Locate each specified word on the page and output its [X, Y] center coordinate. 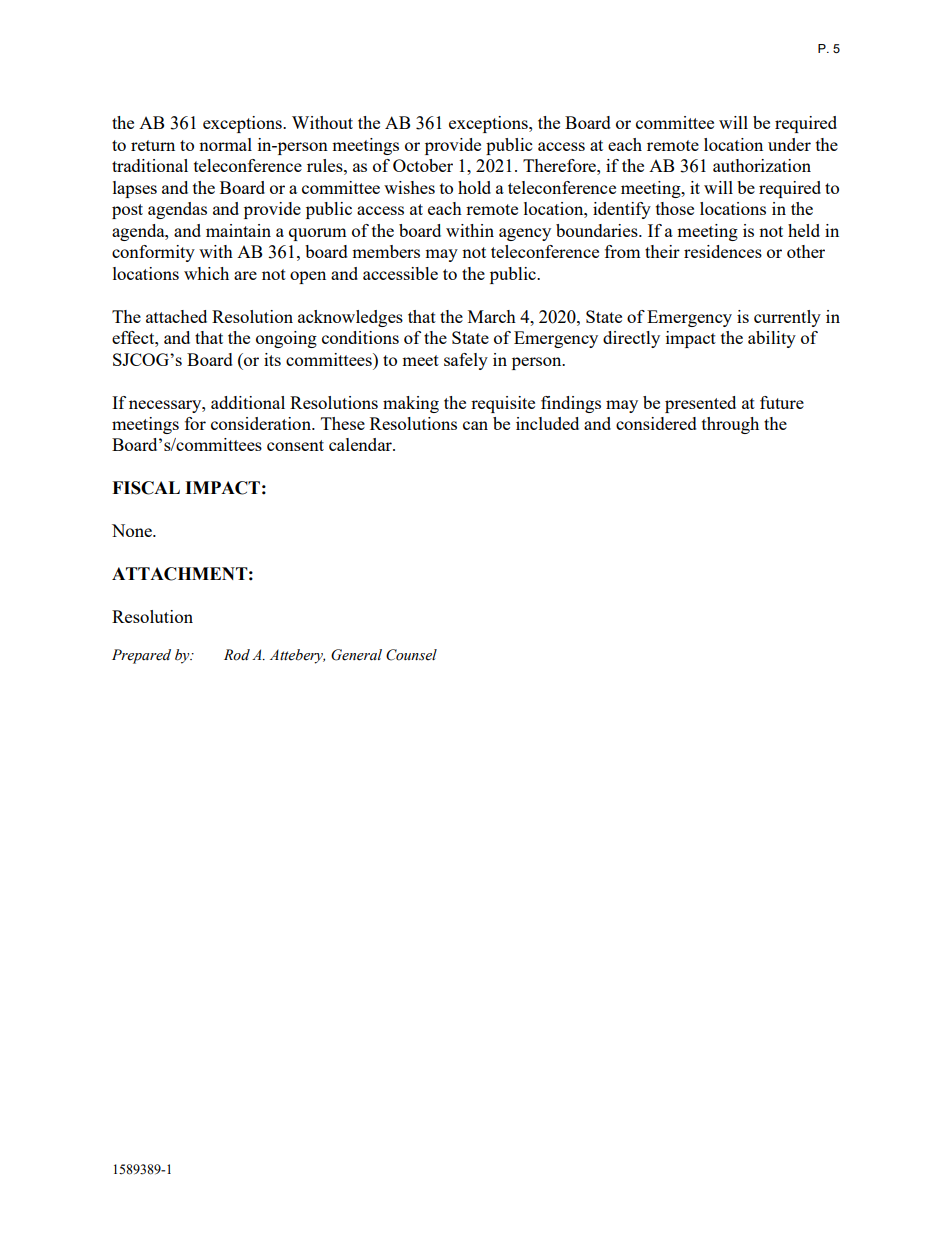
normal [225, 144]
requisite [503, 404]
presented [700, 404]
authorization [762, 165]
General [356, 655]
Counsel [411, 655]
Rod [237, 655]
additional [248, 402]
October [423, 165]
